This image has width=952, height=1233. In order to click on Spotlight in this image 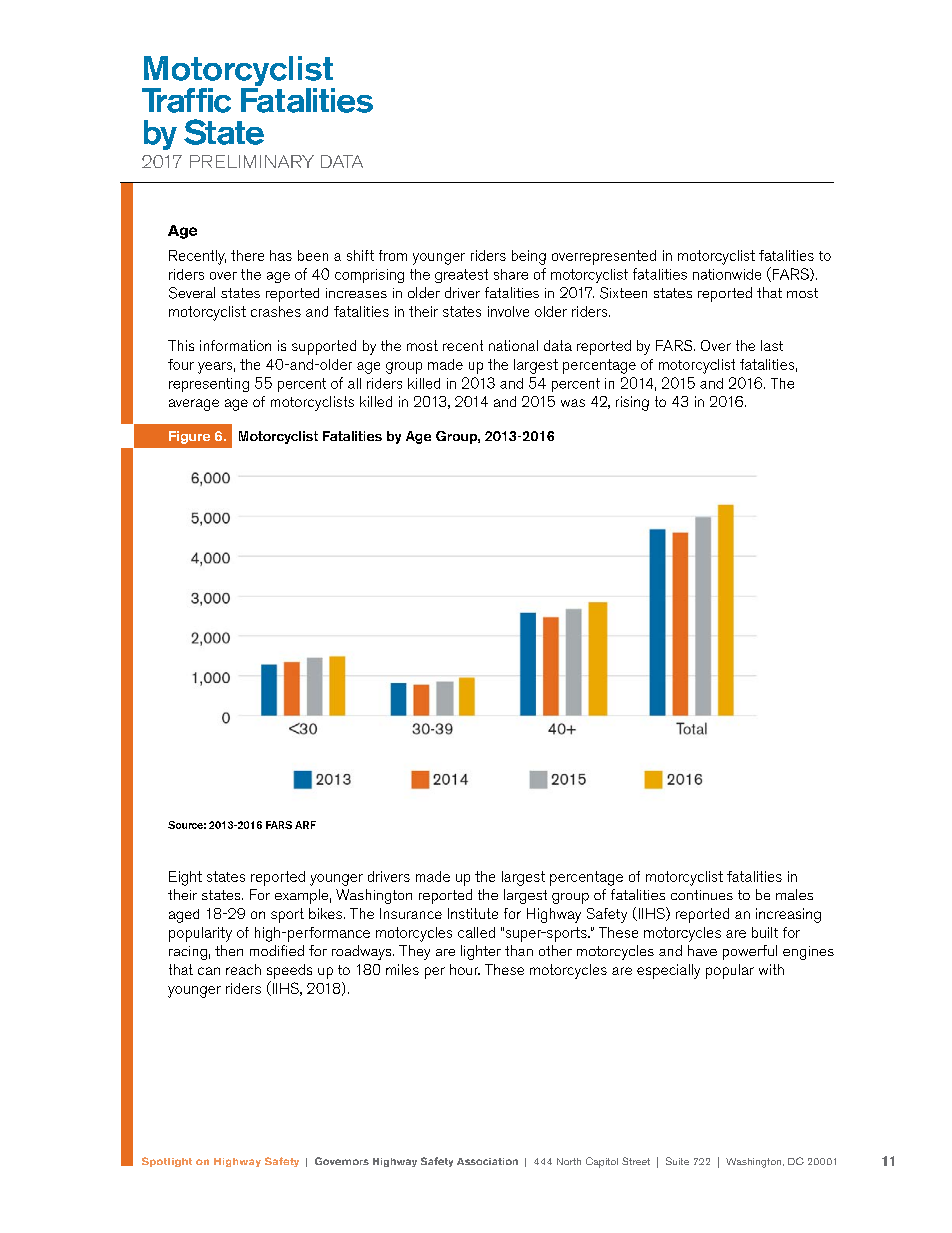, I will do `click(167, 1162)`.
